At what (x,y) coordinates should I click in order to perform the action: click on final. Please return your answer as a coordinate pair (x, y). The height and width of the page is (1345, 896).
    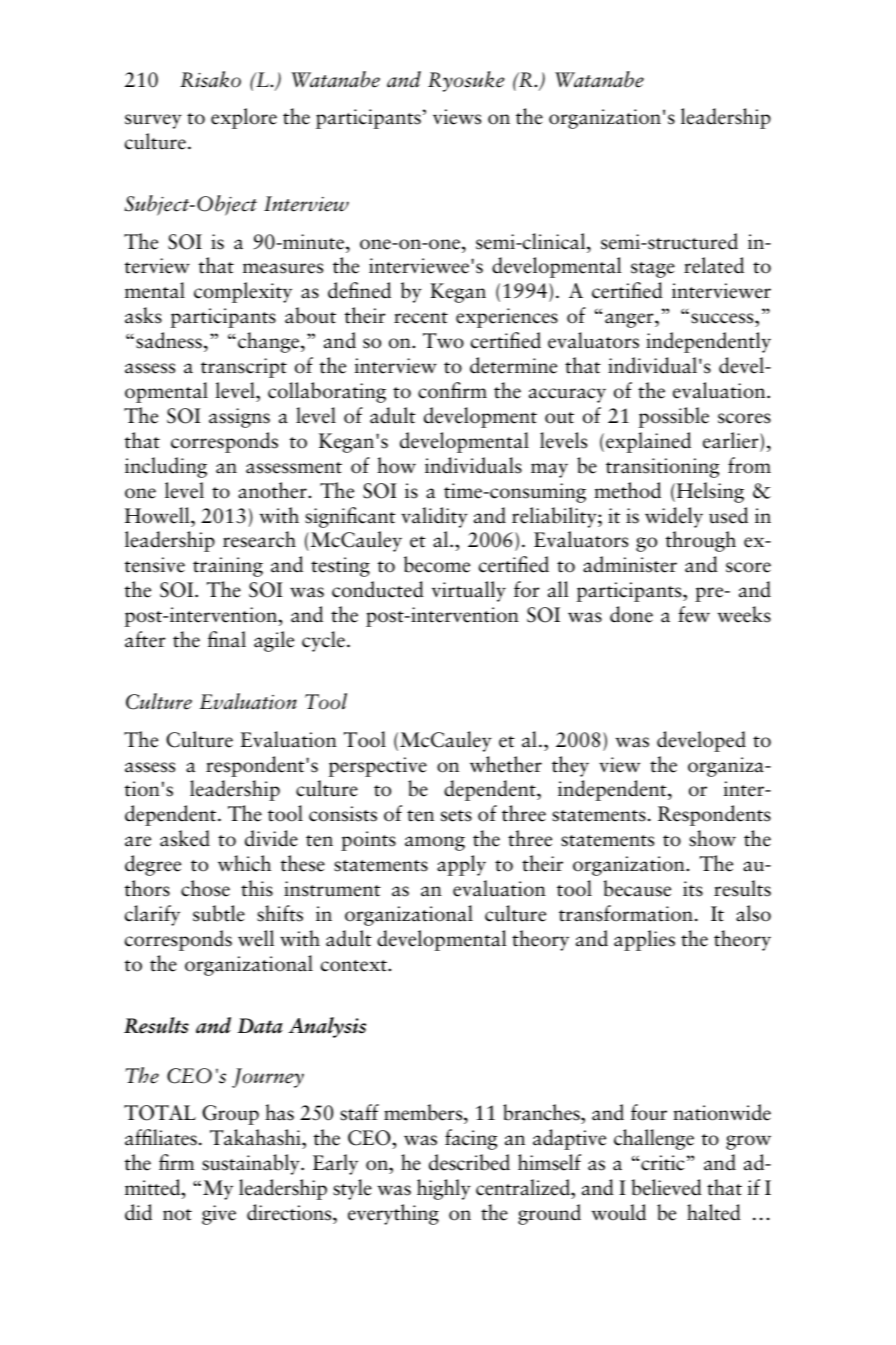
    Looking at the image, I should click on (227, 639).
